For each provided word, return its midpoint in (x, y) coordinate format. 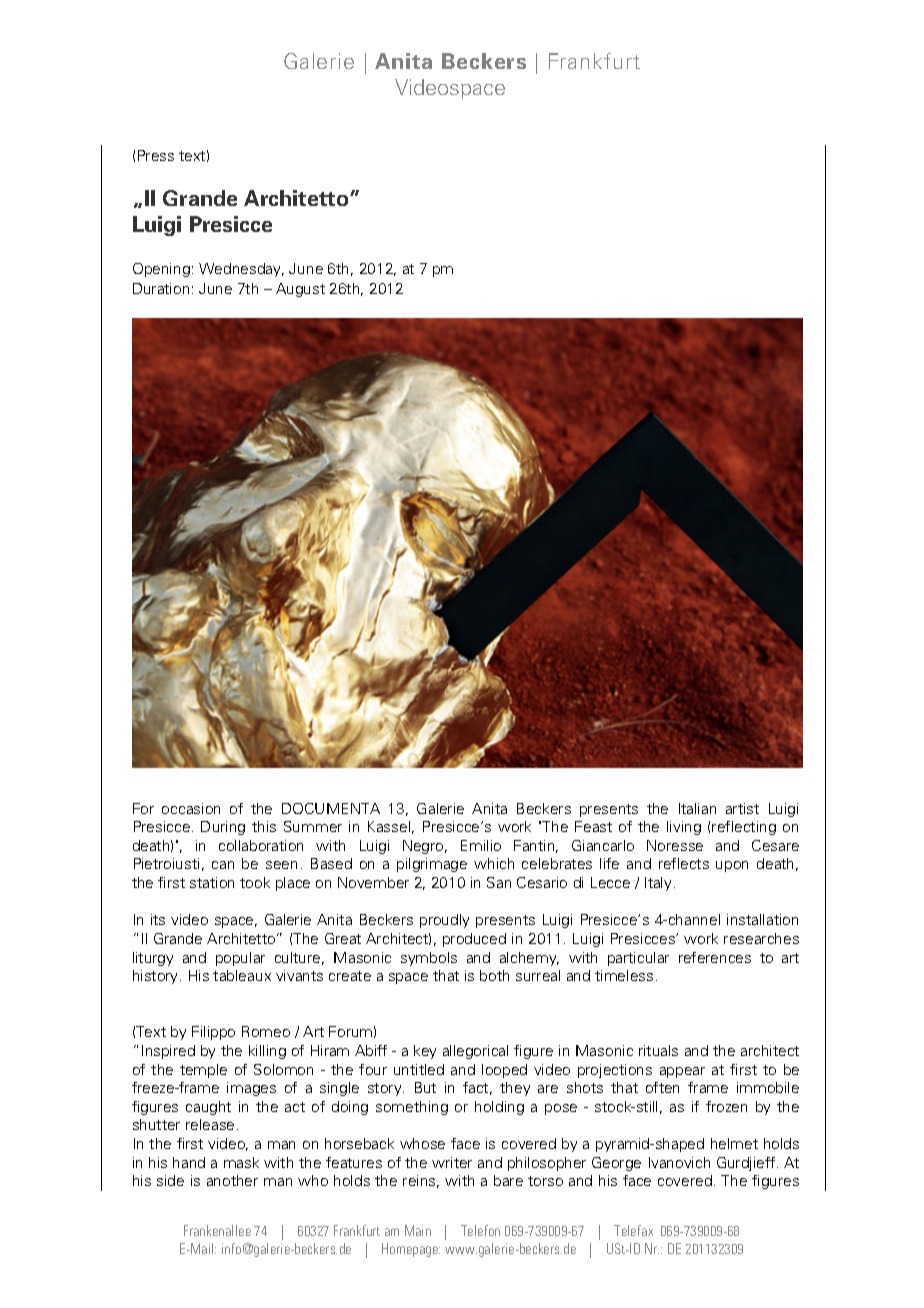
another (232, 1180)
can (223, 865)
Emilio (481, 845)
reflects (684, 863)
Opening (161, 270)
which (494, 863)
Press (156, 155)
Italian (697, 808)
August (300, 290)
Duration (161, 288)
